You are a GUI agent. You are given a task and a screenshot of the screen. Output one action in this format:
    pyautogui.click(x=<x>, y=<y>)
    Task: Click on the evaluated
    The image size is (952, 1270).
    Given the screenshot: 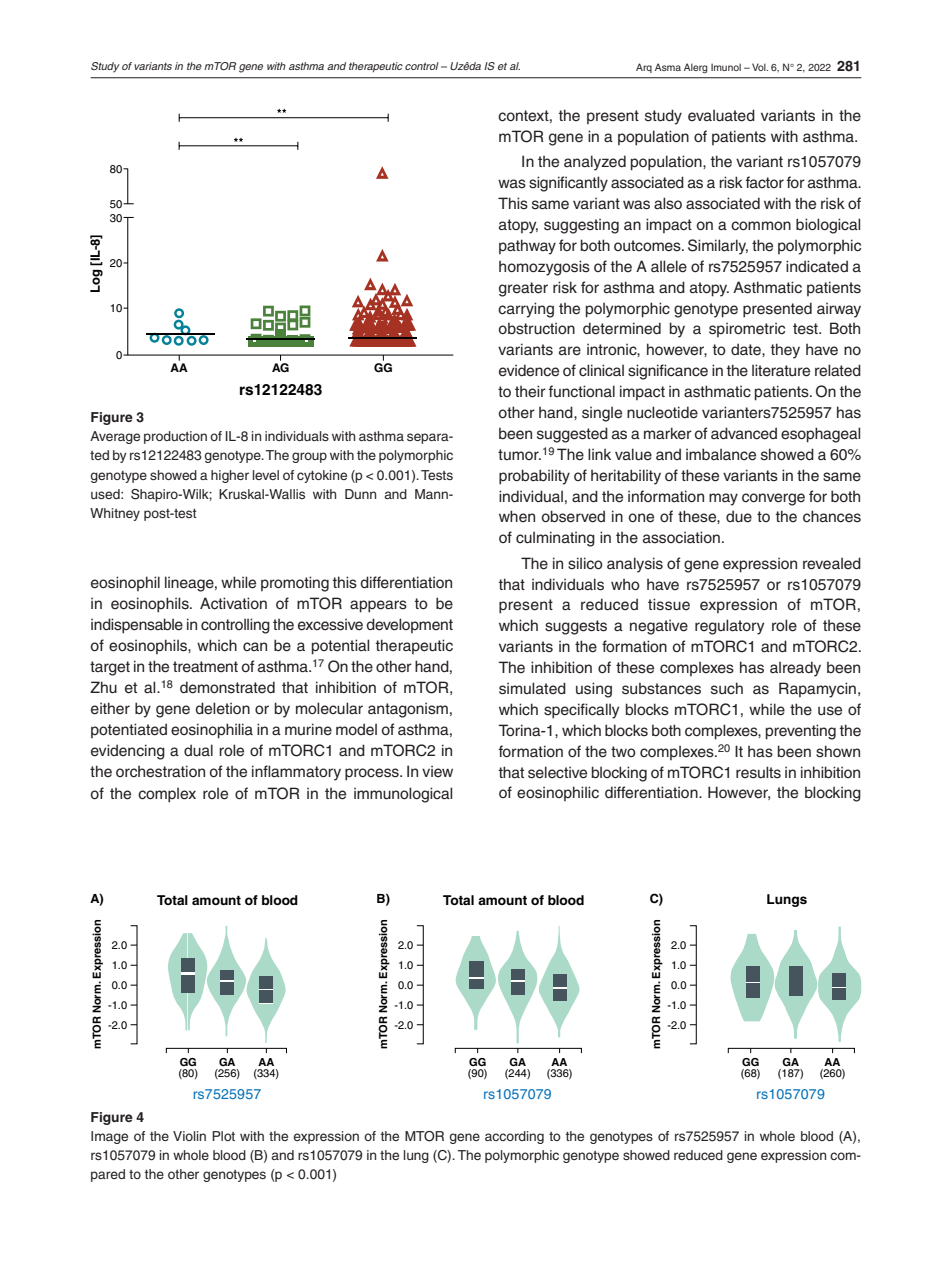 What is the action you would take?
    pyautogui.click(x=721, y=115)
